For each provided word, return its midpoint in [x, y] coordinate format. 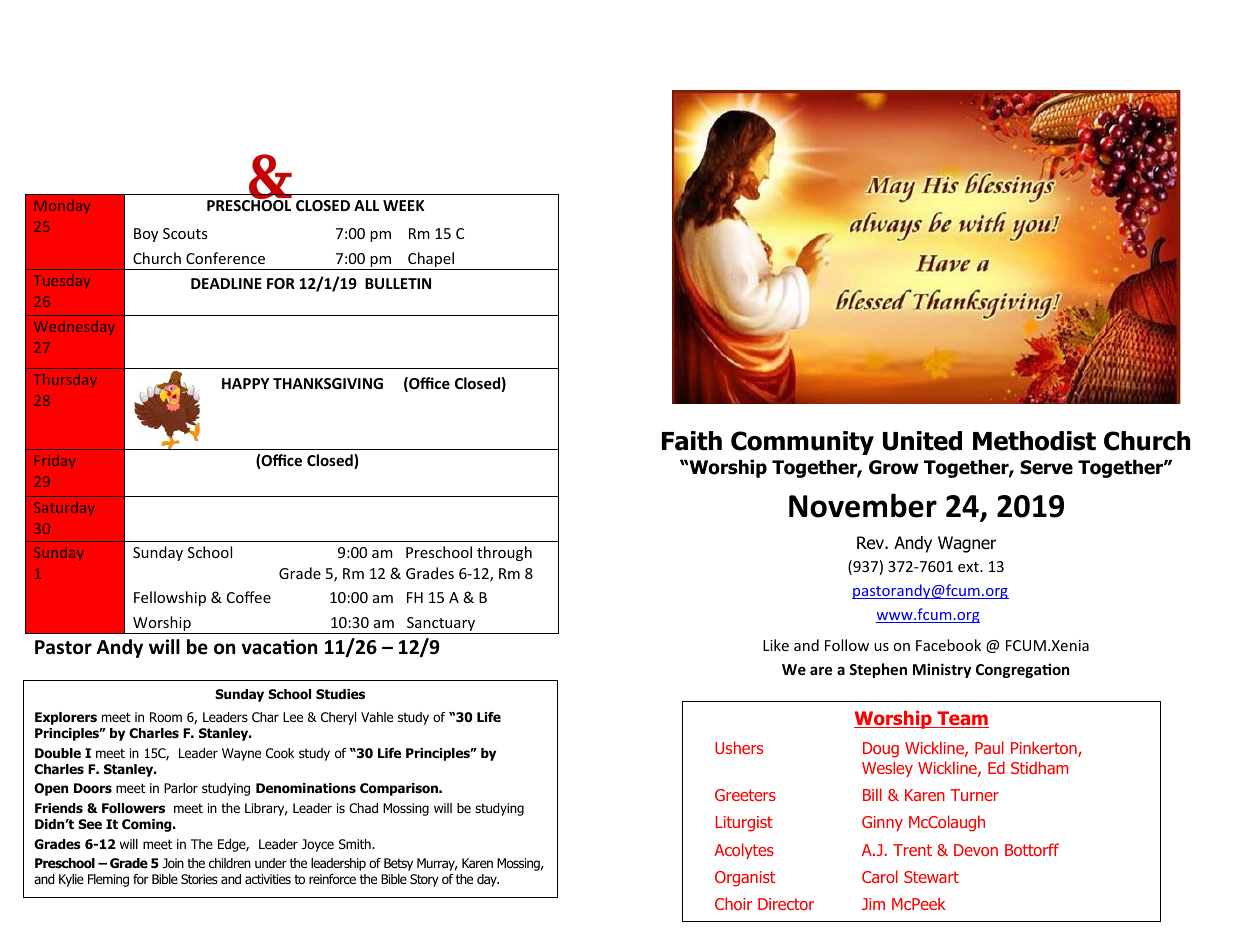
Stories [199, 879]
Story [424, 880]
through [504, 553]
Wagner [967, 544]
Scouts [185, 233]
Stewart [931, 877]
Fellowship [170, 598]
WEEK [404, 205]
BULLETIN [398, 283]
